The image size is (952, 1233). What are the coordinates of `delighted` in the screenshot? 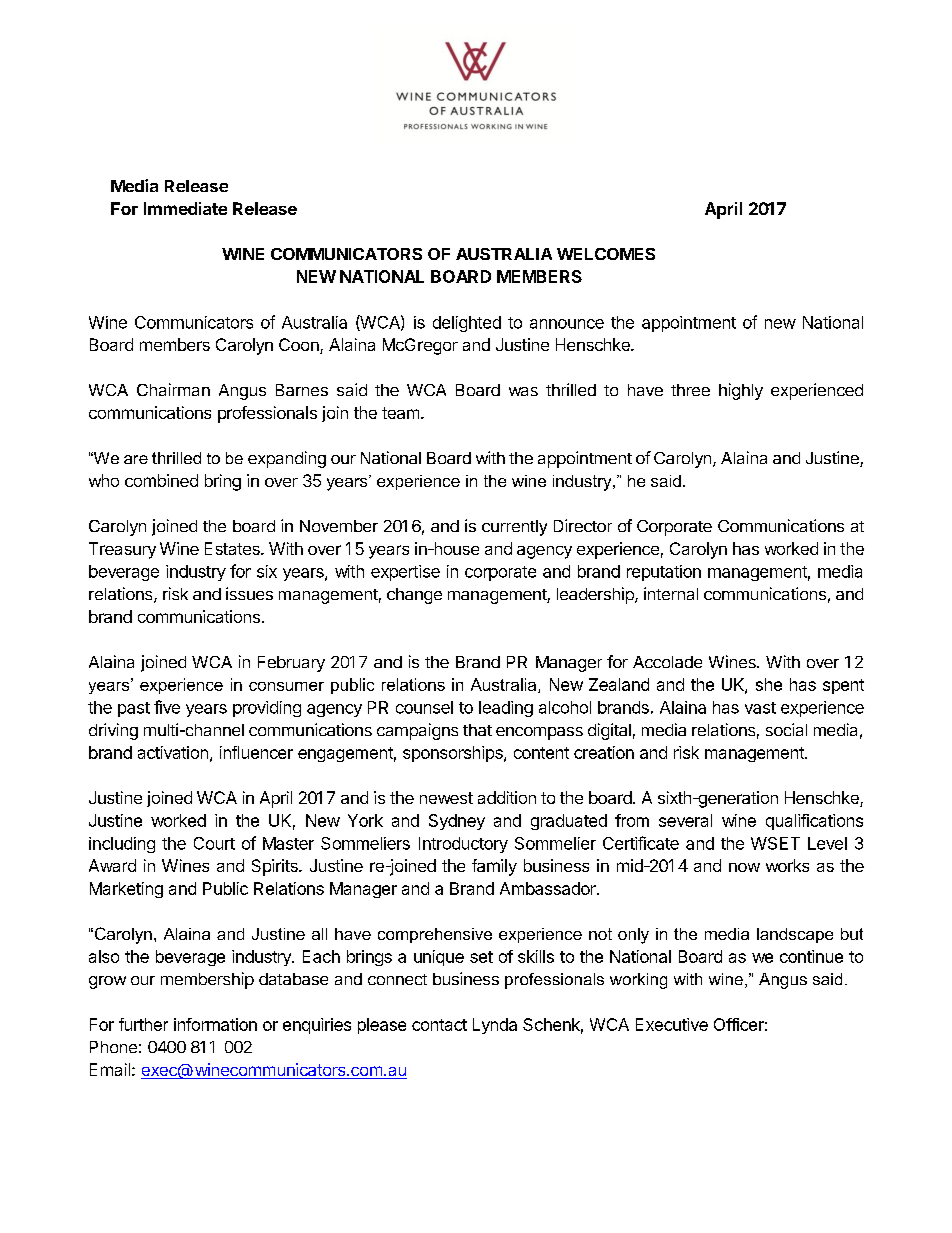 It's located at (467, 324).
